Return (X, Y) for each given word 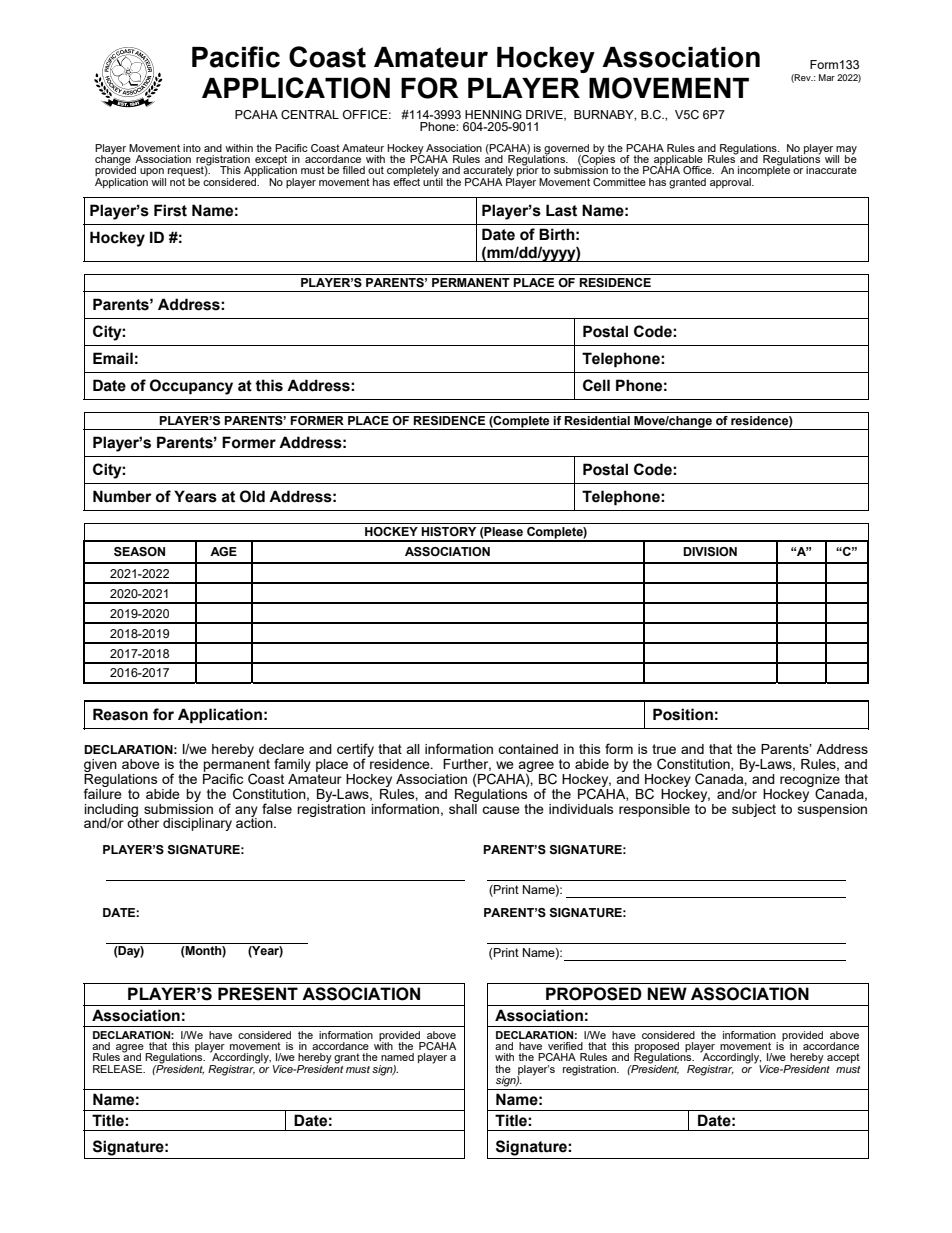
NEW (667, 993)
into (192, 148)
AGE (223, 551)
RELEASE (119, 1069)
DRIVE (545, 115)
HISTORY (448, 532)
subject (754, 810)
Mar (827, 77)
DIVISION (710, 552)
